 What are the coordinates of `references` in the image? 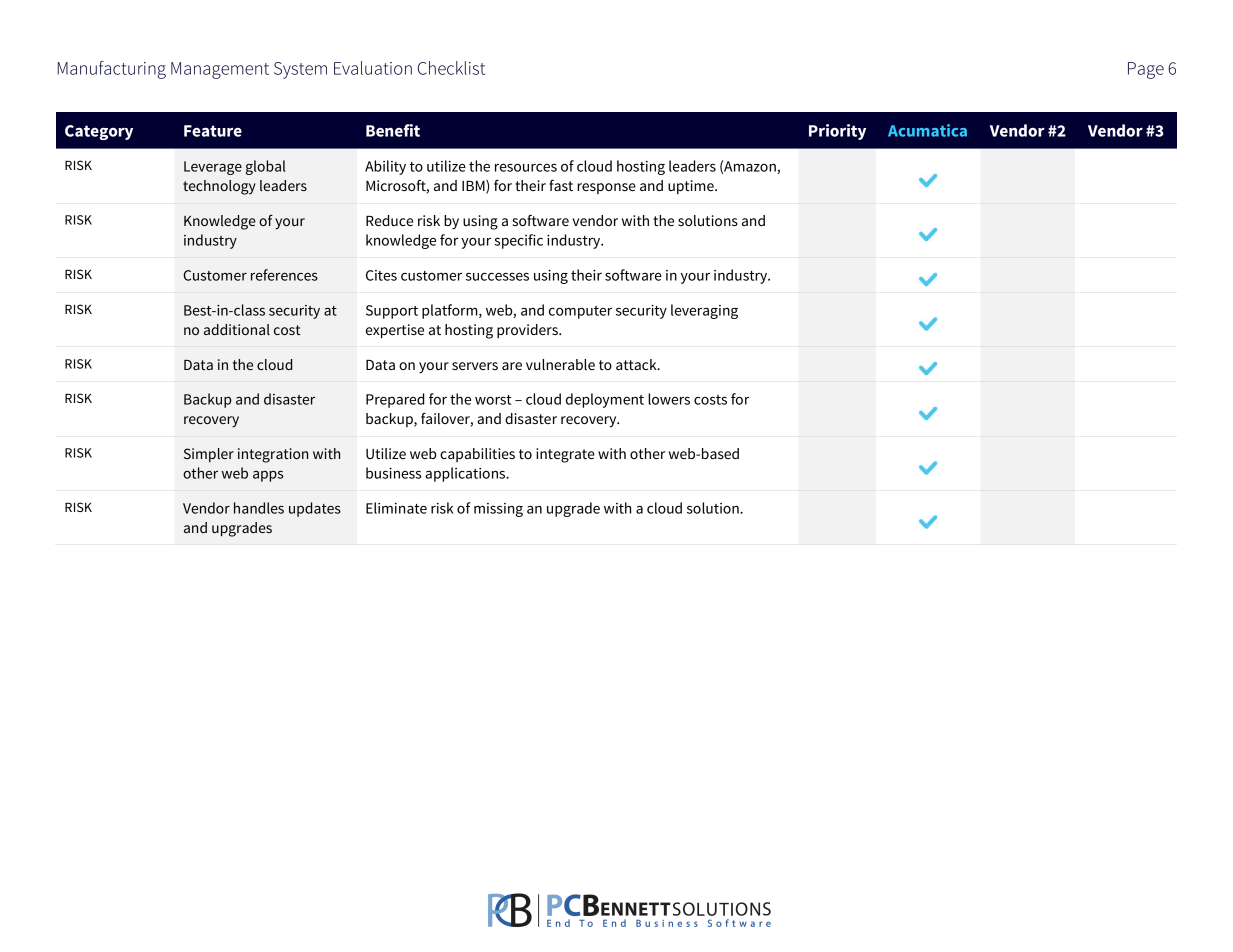 It's located at (284, 275).
